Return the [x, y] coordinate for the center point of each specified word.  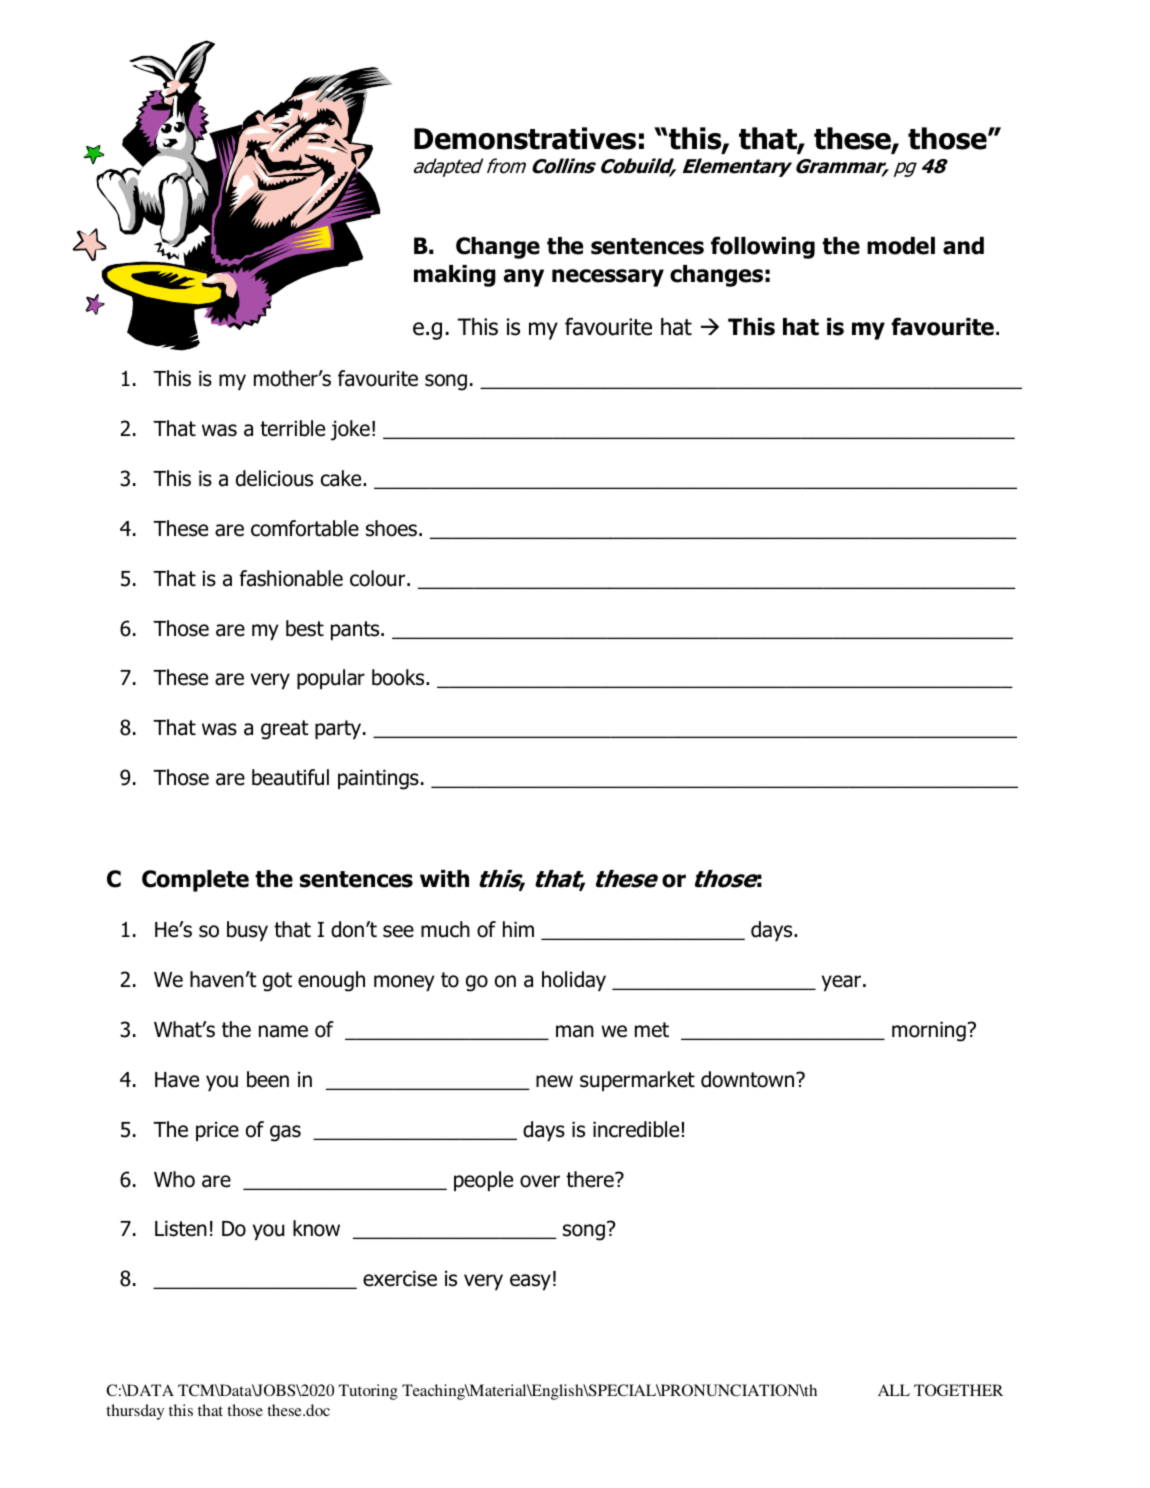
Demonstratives [525, 138]
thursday [135, 1412]
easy [530, 1282]
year [843, 983]
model [901, 246]
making [455, 276]
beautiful [290, 777]
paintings [378, 780]
